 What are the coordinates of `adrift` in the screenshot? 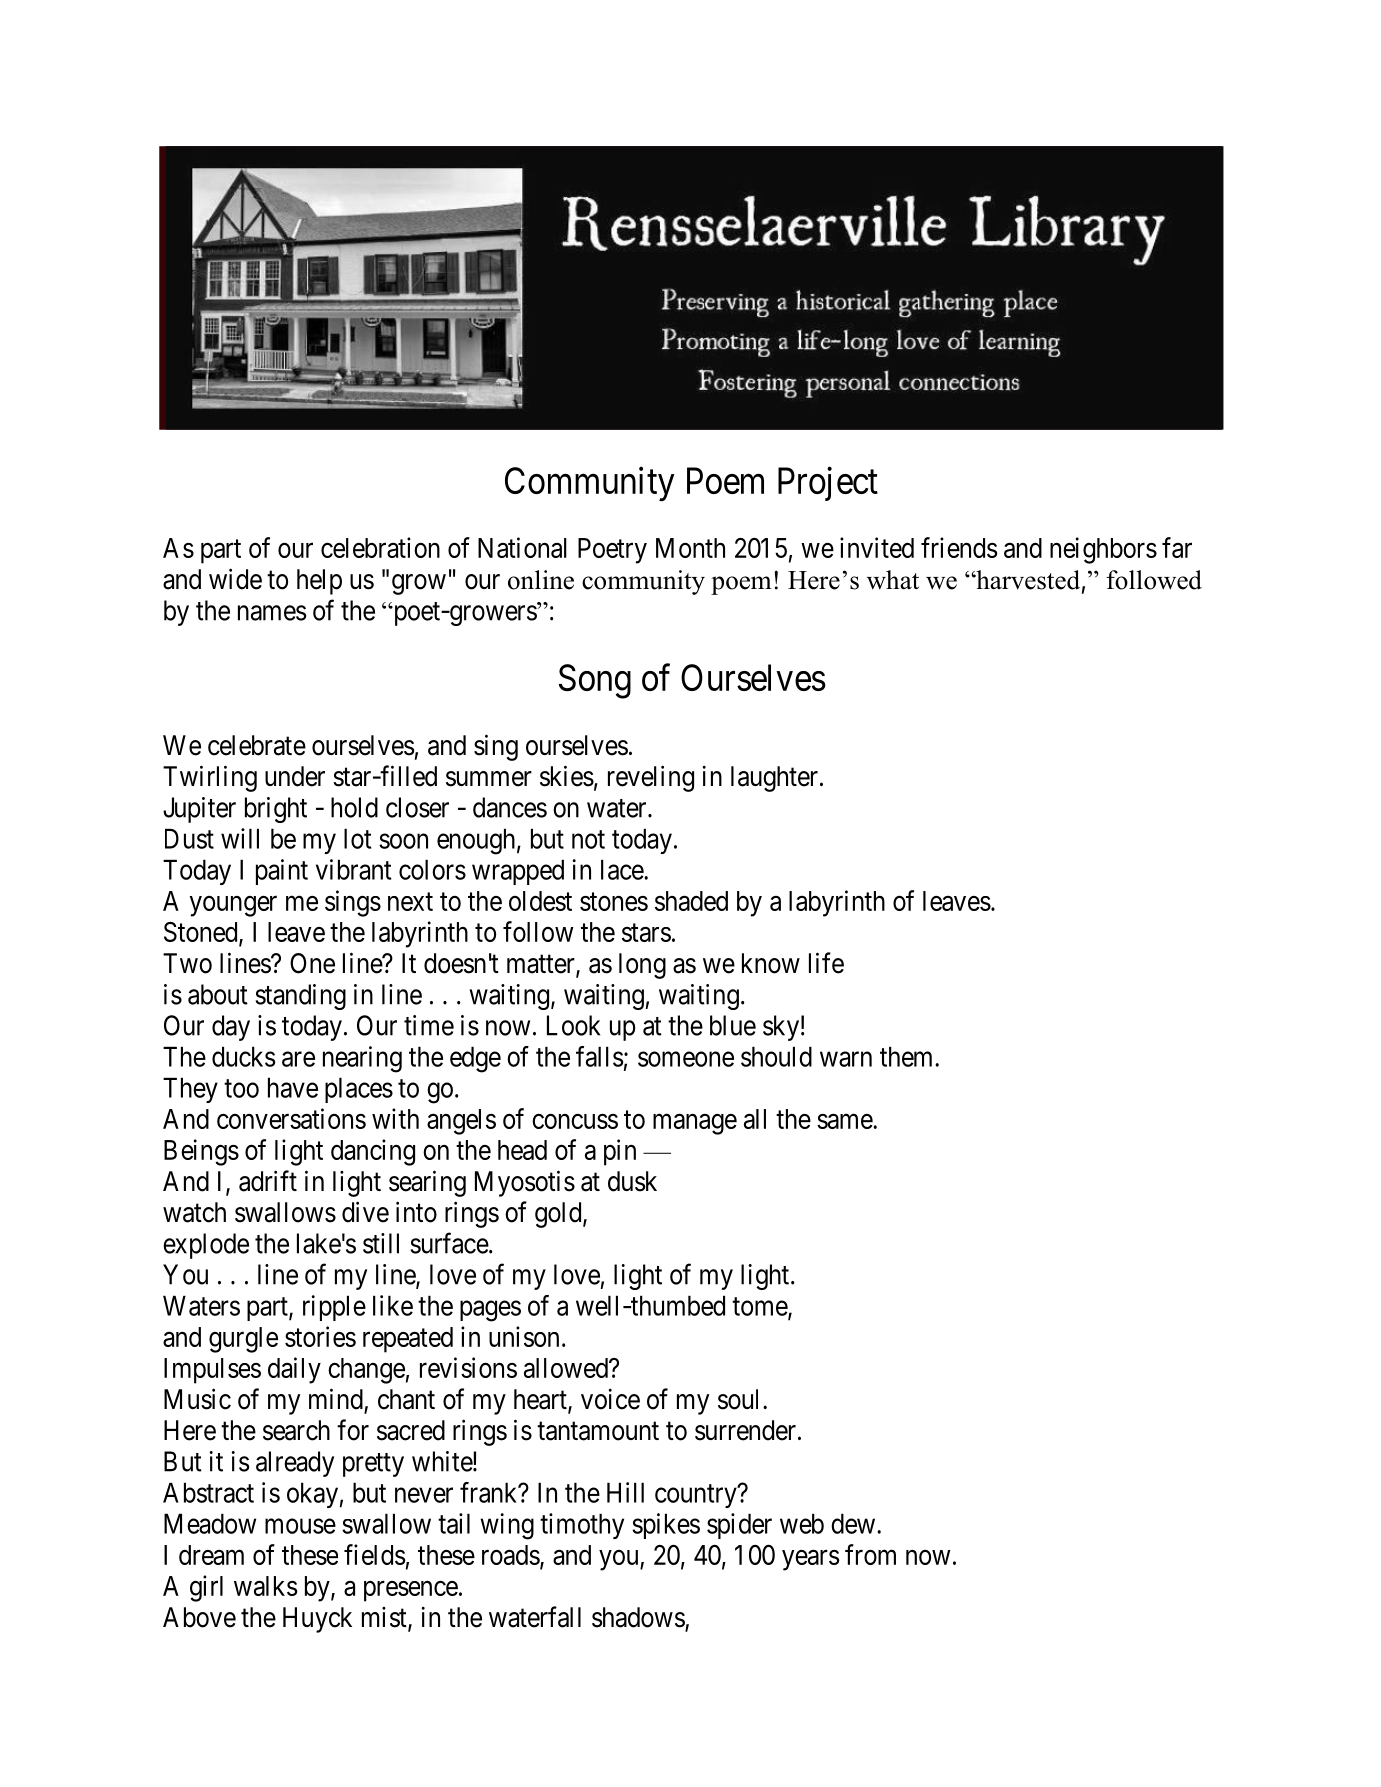 It's located at (268, 1181).
